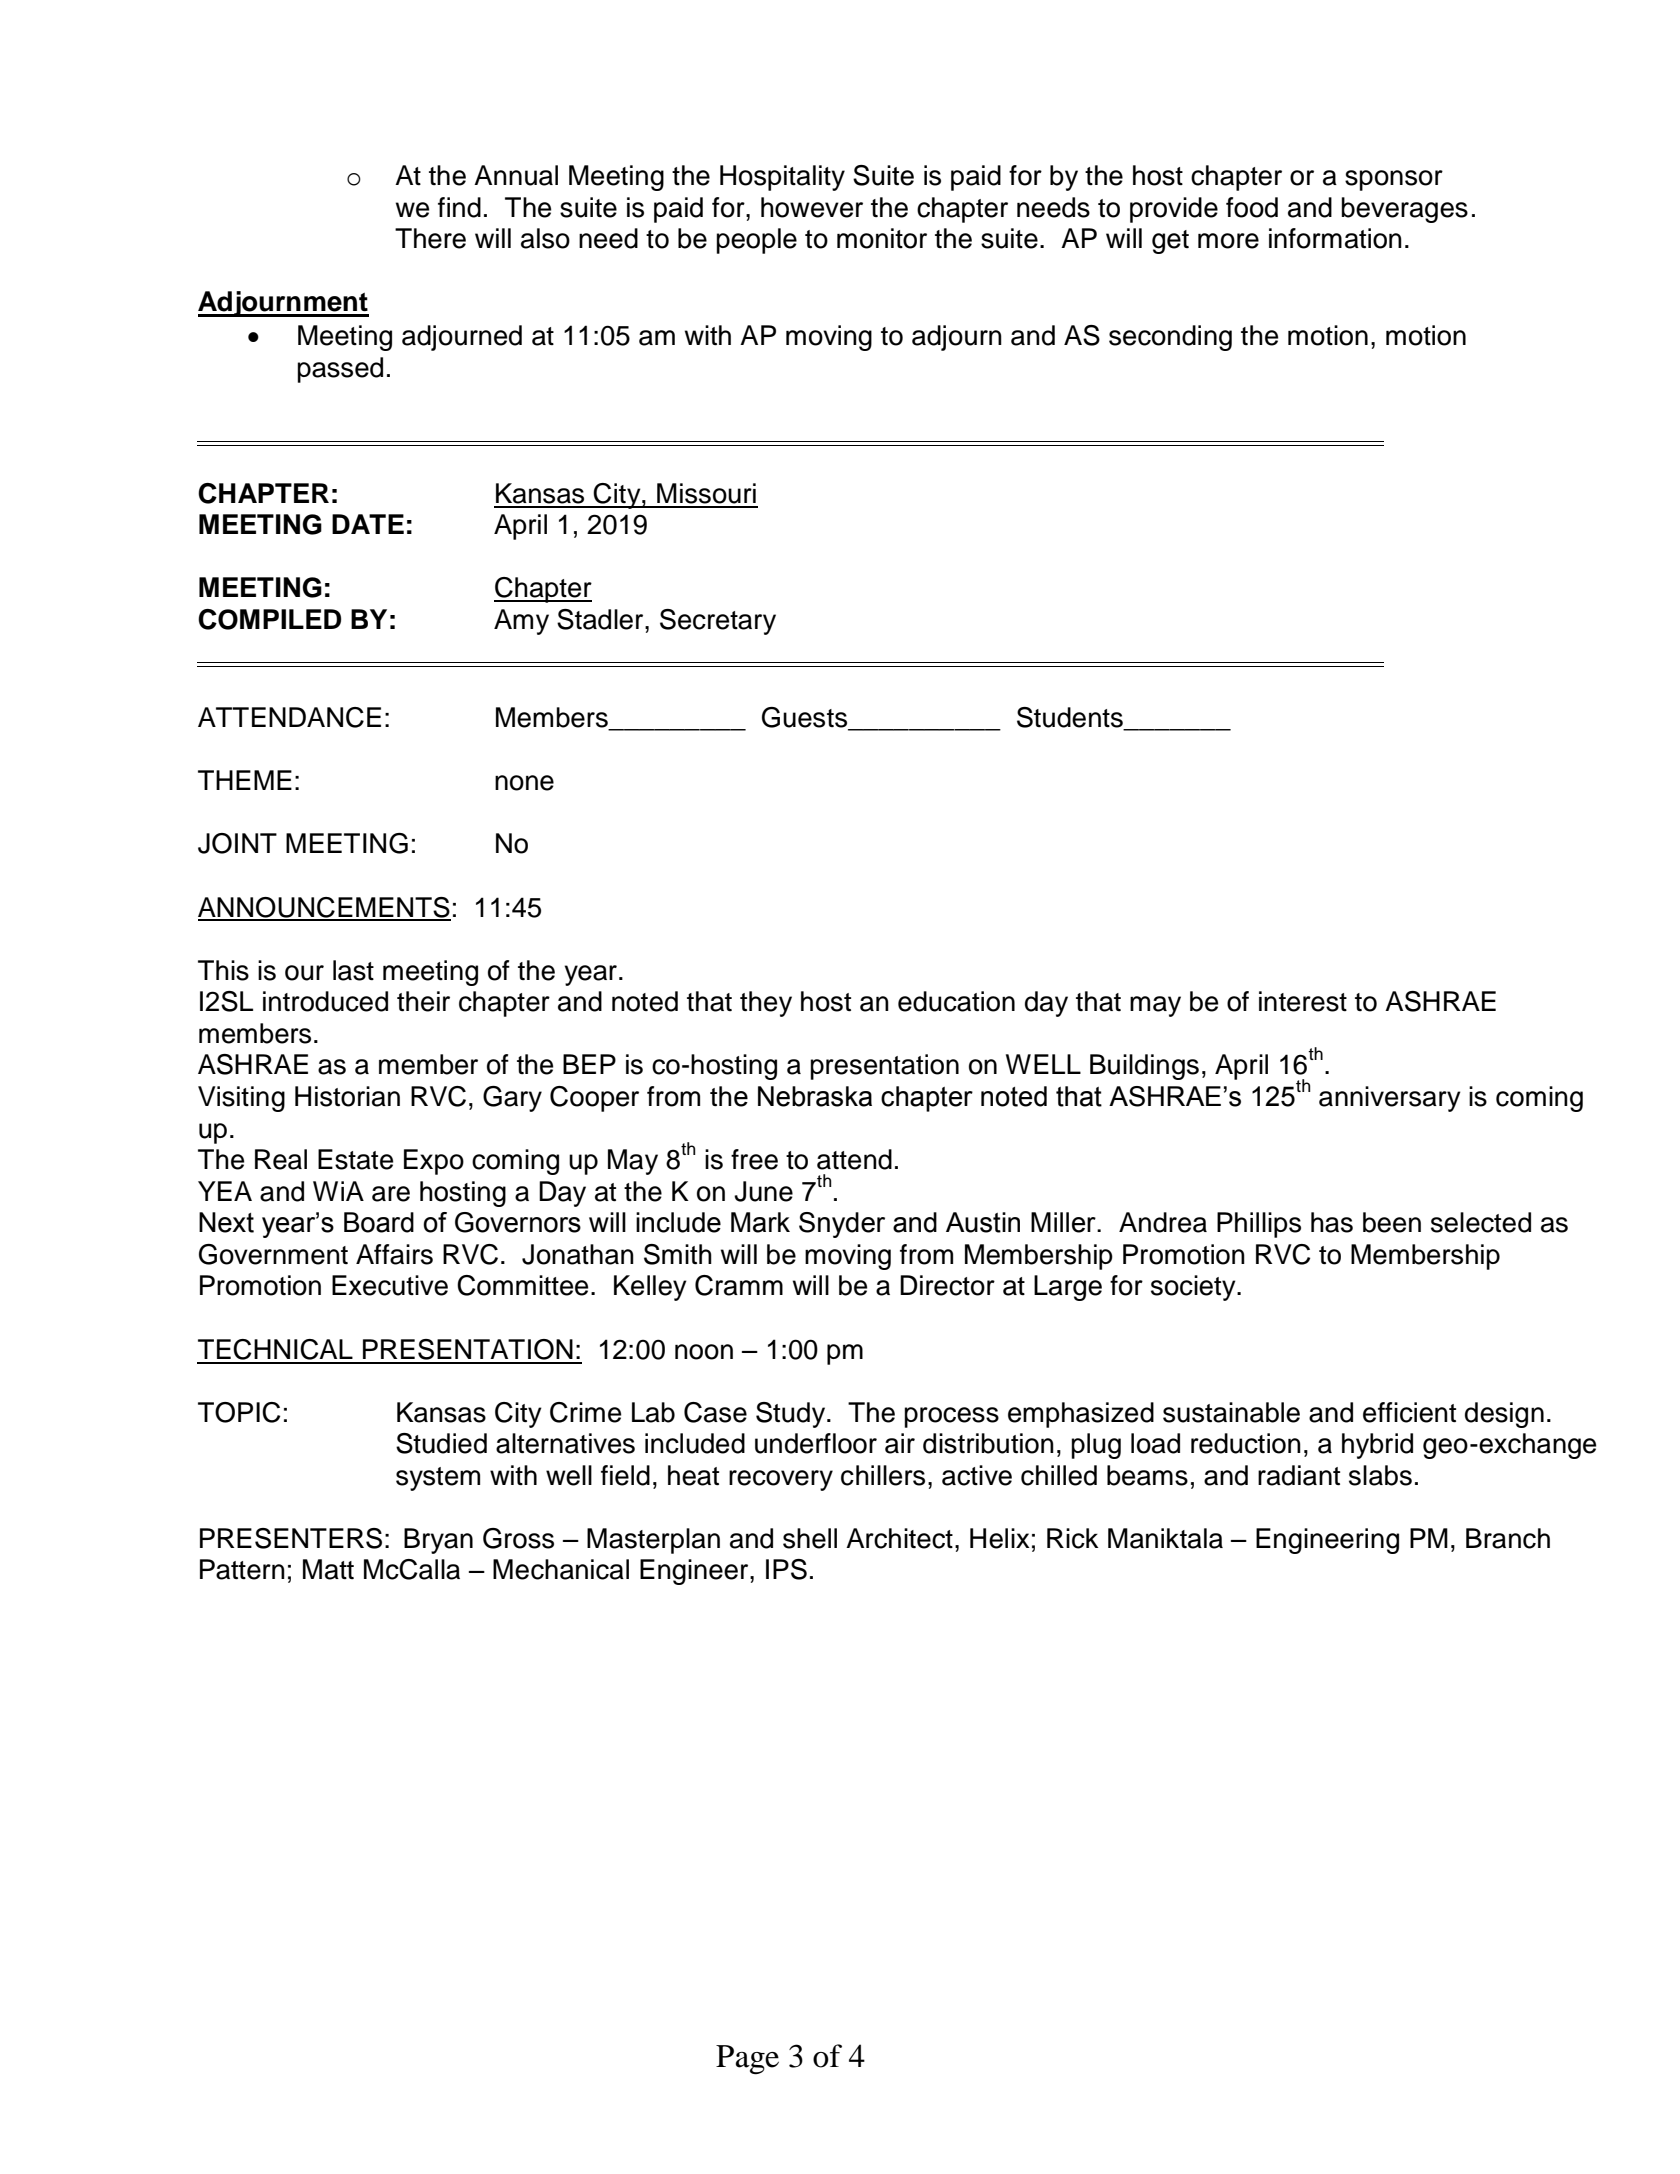 The height and width of the image is (2174, 1680). What do you see at coordinates (1380, 1475) in the image?
I see `slabs` at bounding box center [1380, 1475].
